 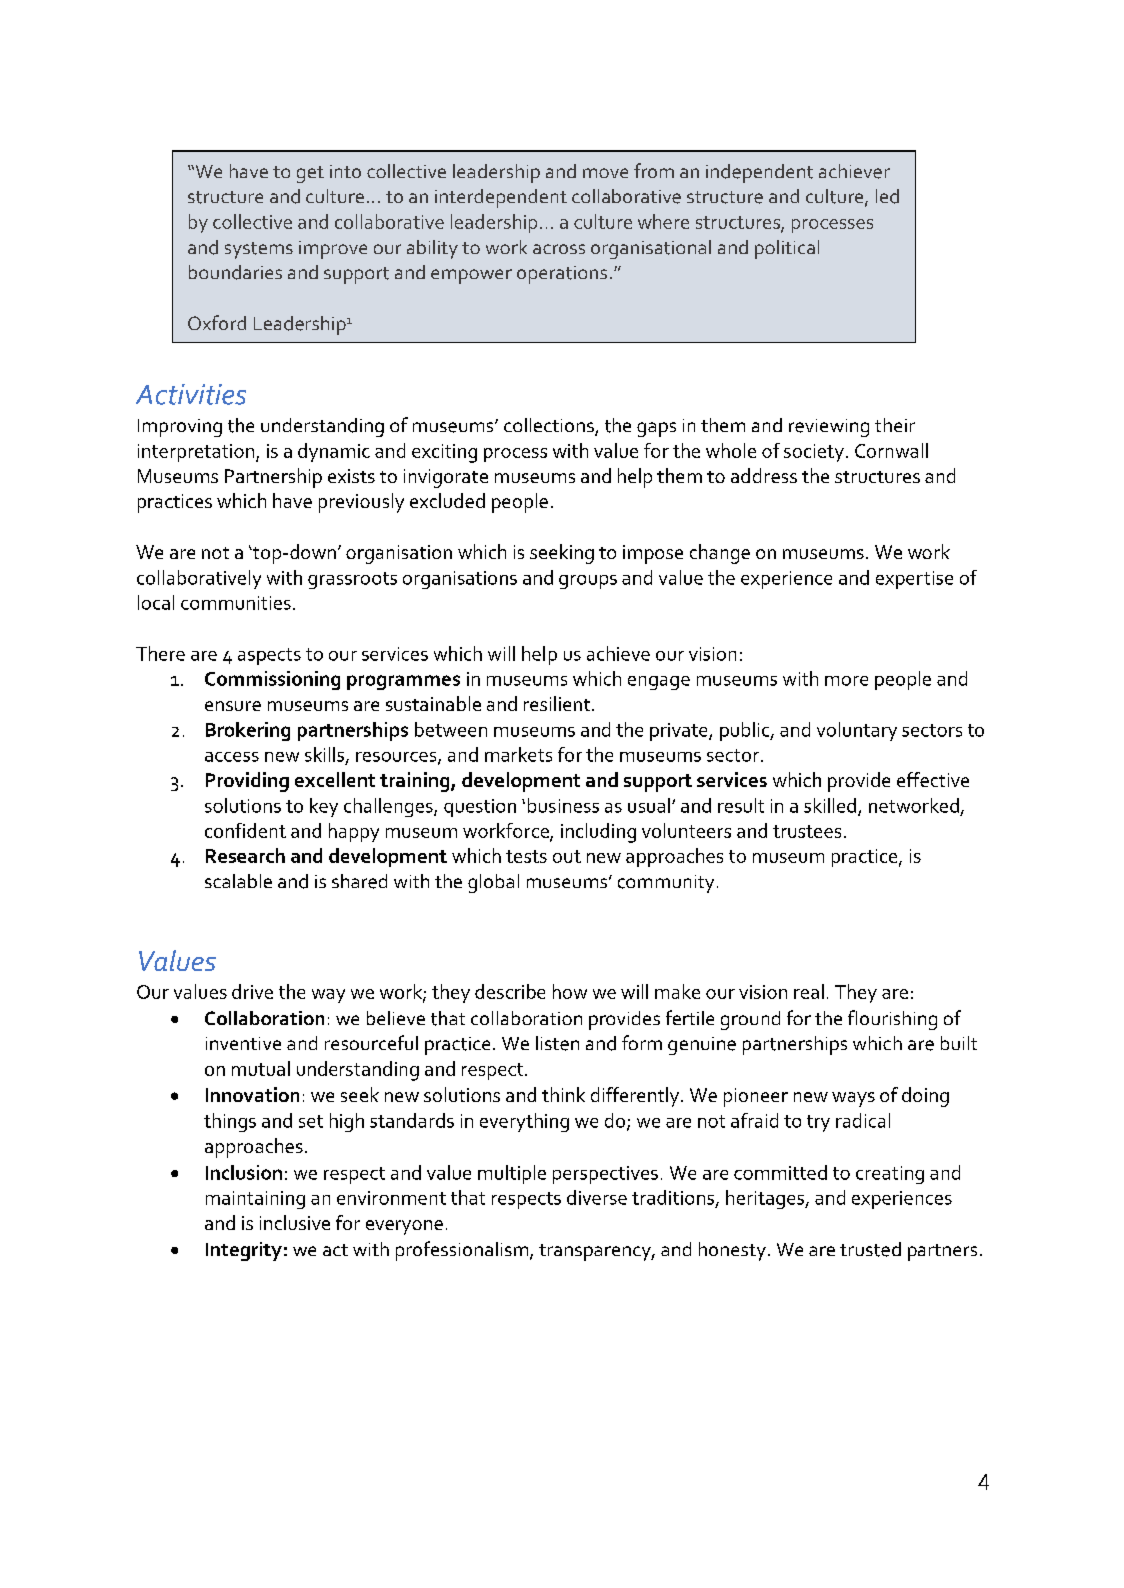 I want to click on communities, so click(x=236, y=603).
